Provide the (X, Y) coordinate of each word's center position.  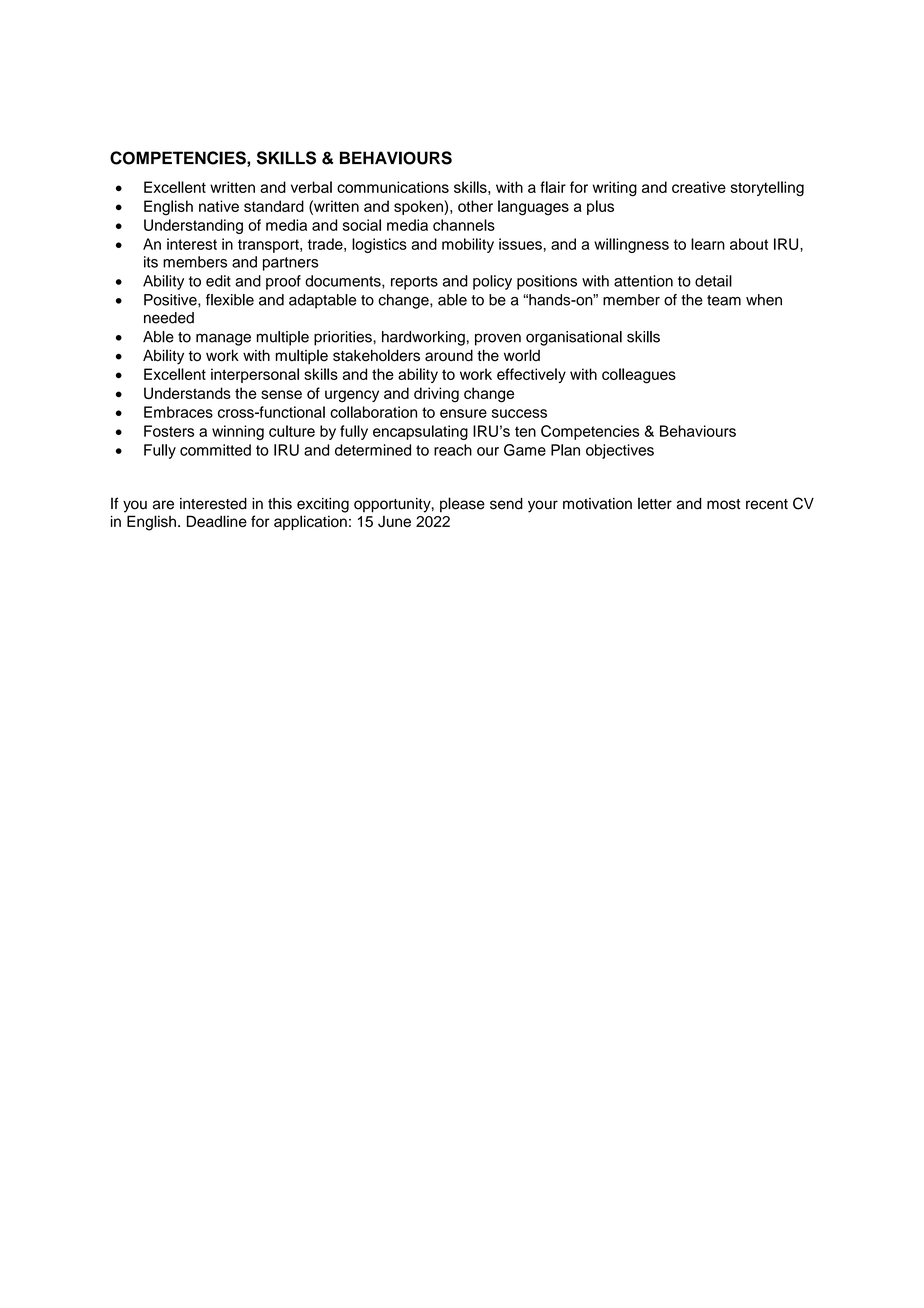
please (462, 505)
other (475, 206)
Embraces (178, 412)
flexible (230, 300)
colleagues (639, 376)
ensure (463, 413)
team (724, 300)
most (723, 504)
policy (492, 282)
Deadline (217, 521)
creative (699, 187)
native (219, 206)
